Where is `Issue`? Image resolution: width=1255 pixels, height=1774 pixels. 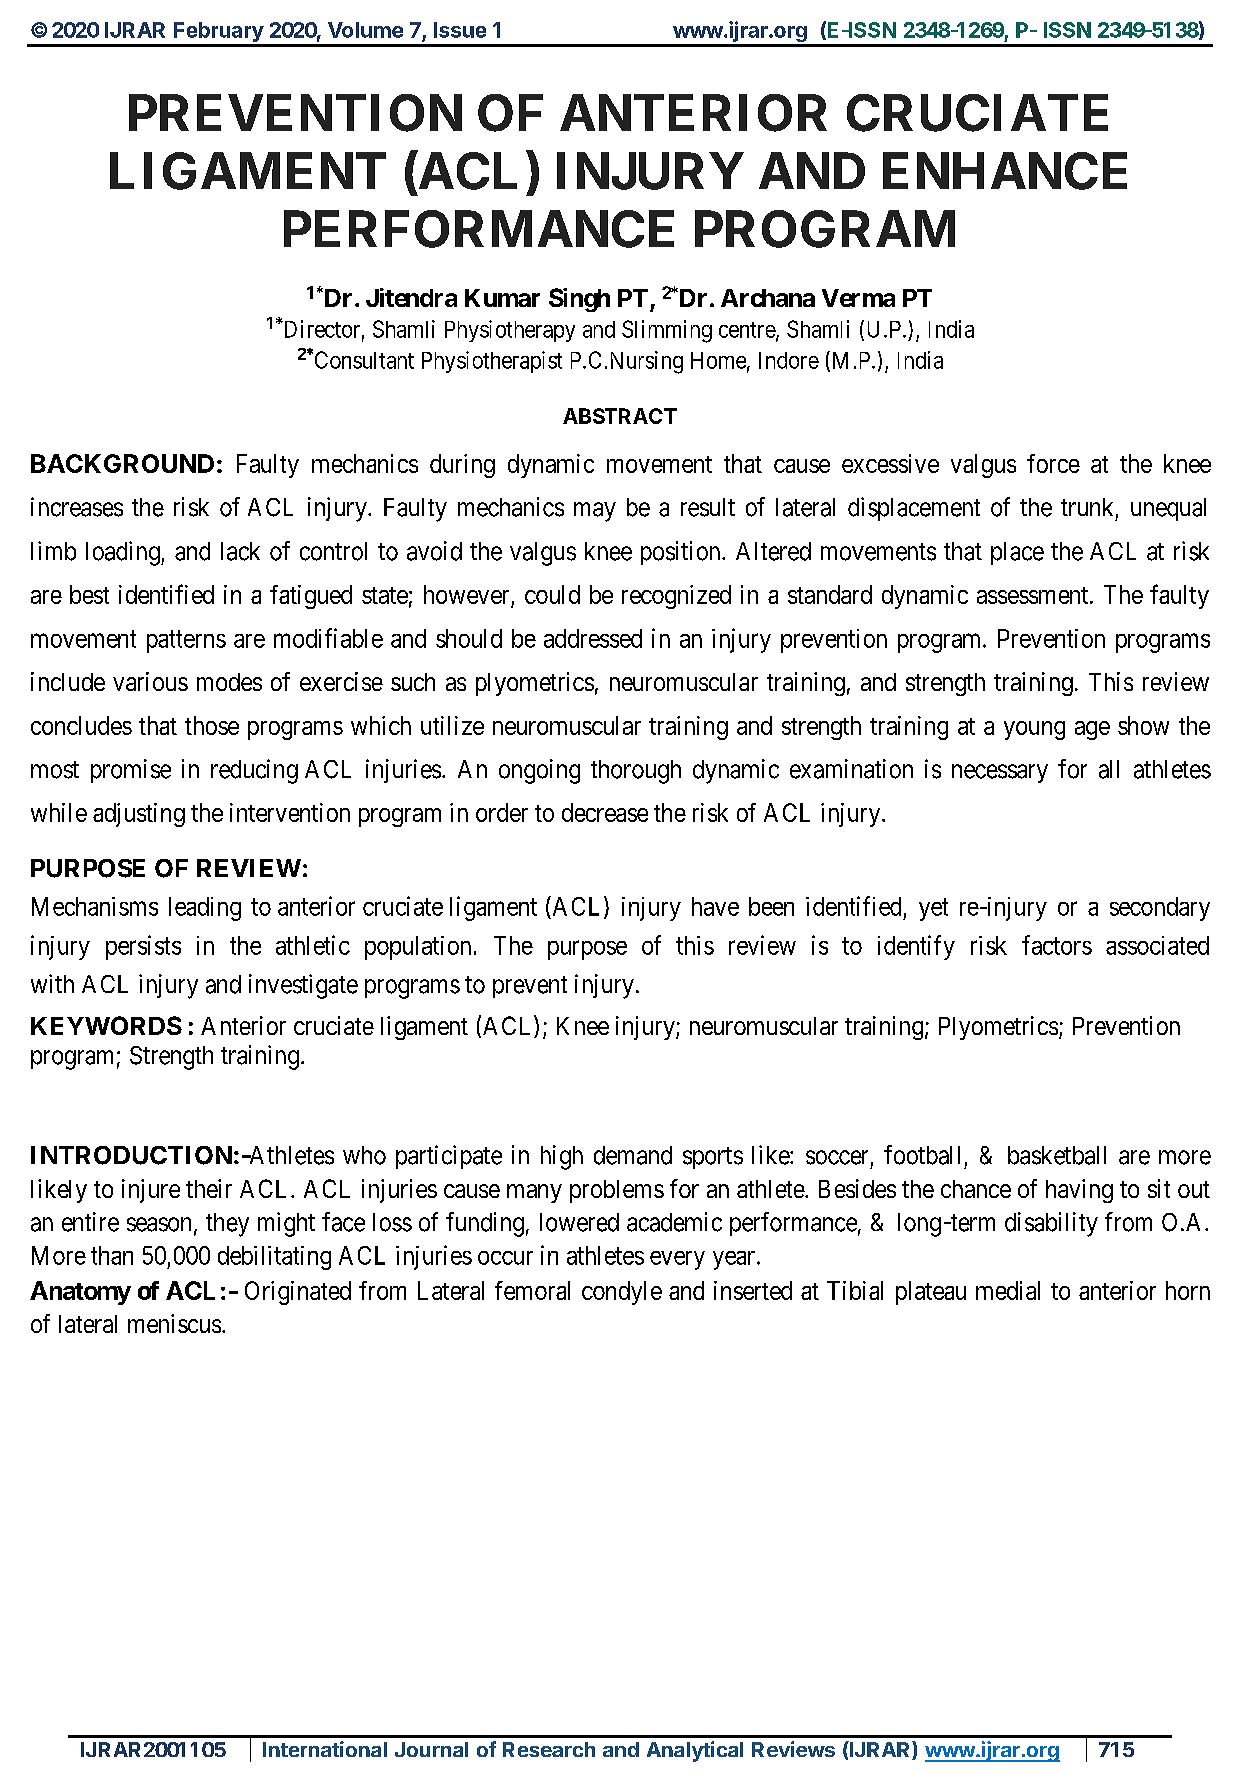
Issue is located at coordinates (460, 30).
